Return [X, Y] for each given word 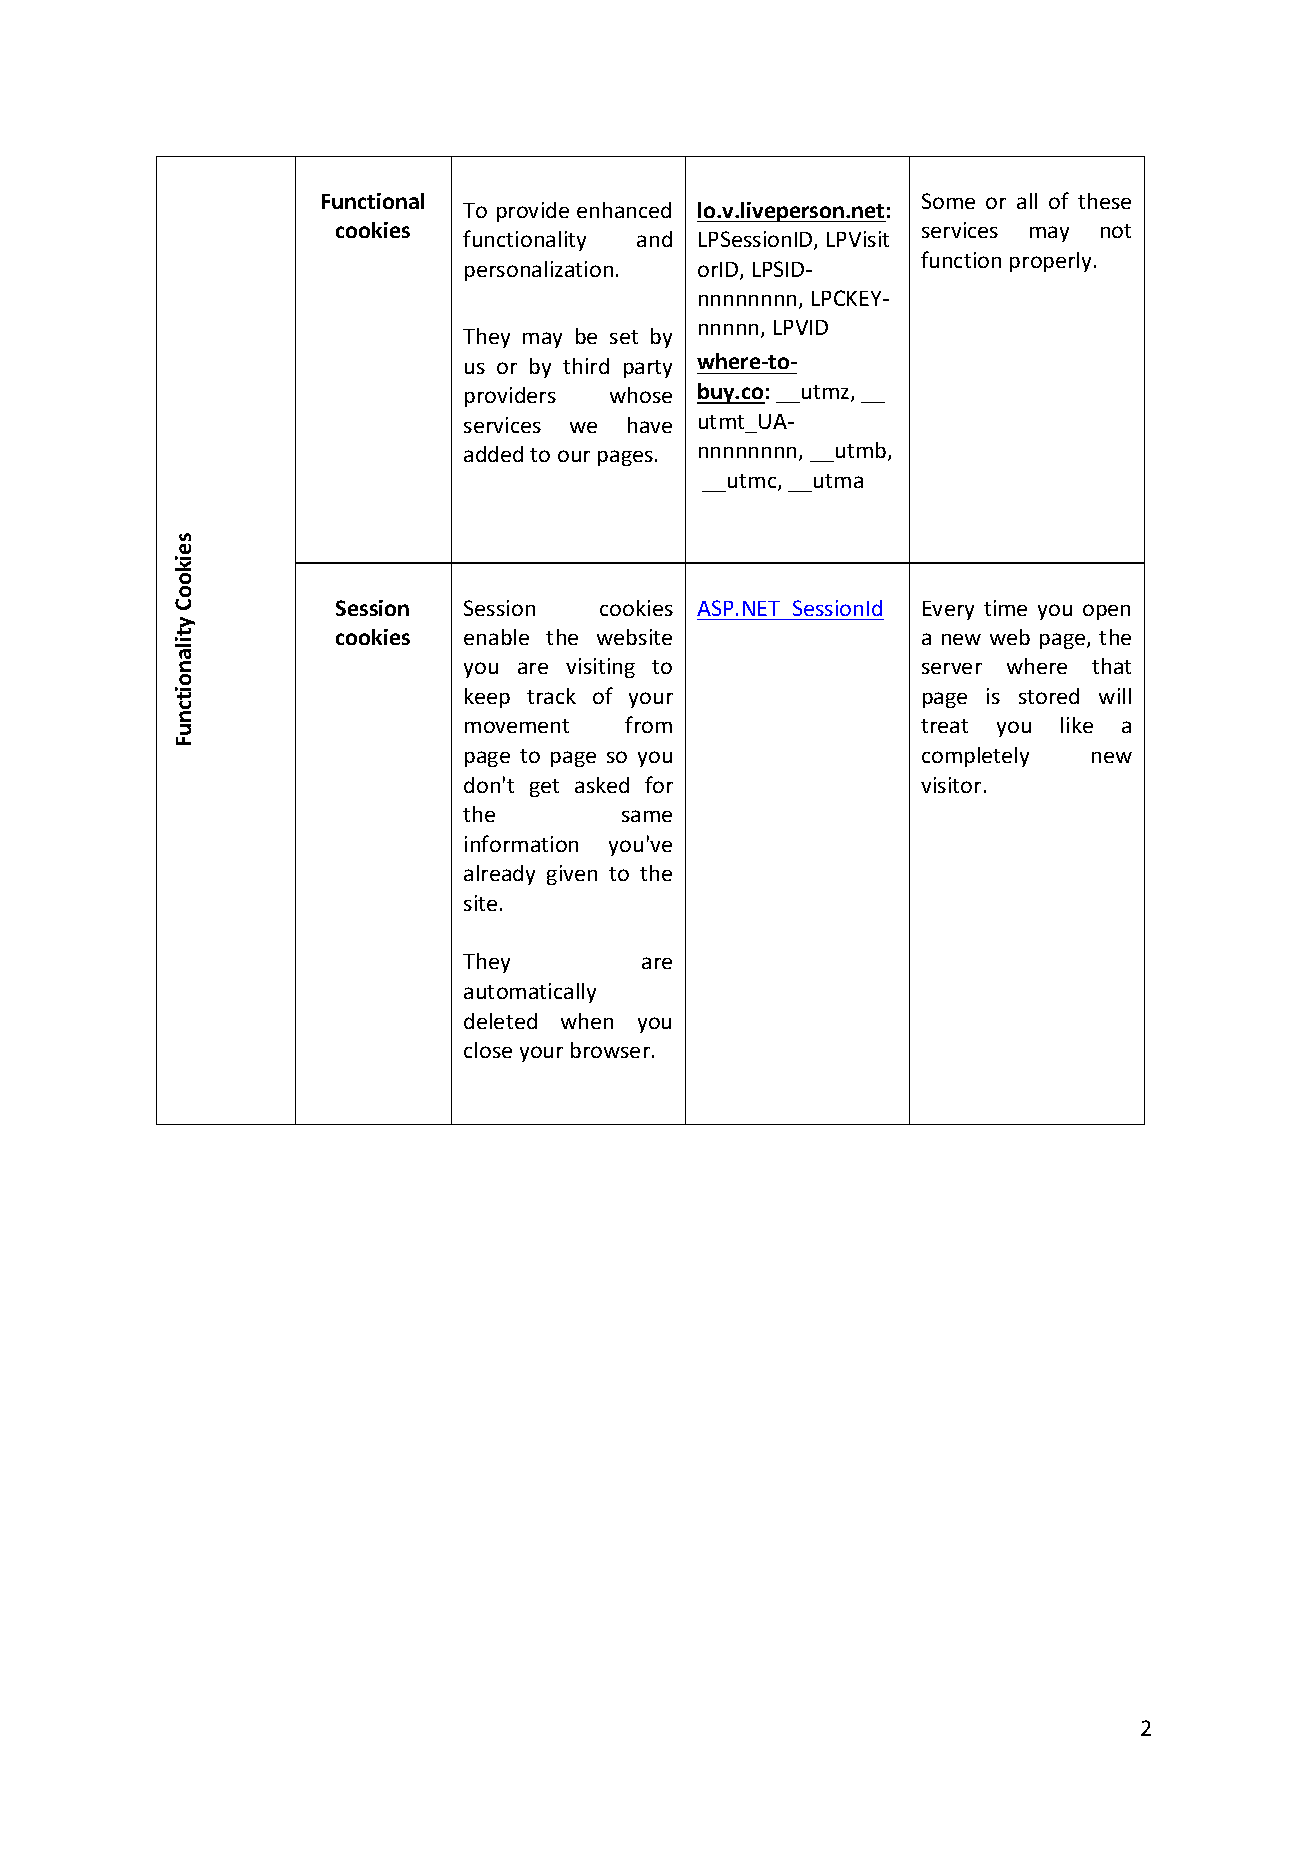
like [1077, 725]
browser [612, 1050]
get [544, 788]
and [654, 239]
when [587, 1021]
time [1005, 608]
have [650, 425]
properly [1050, 262]
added [493, 454]
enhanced [624, 210]
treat [944, 726]
